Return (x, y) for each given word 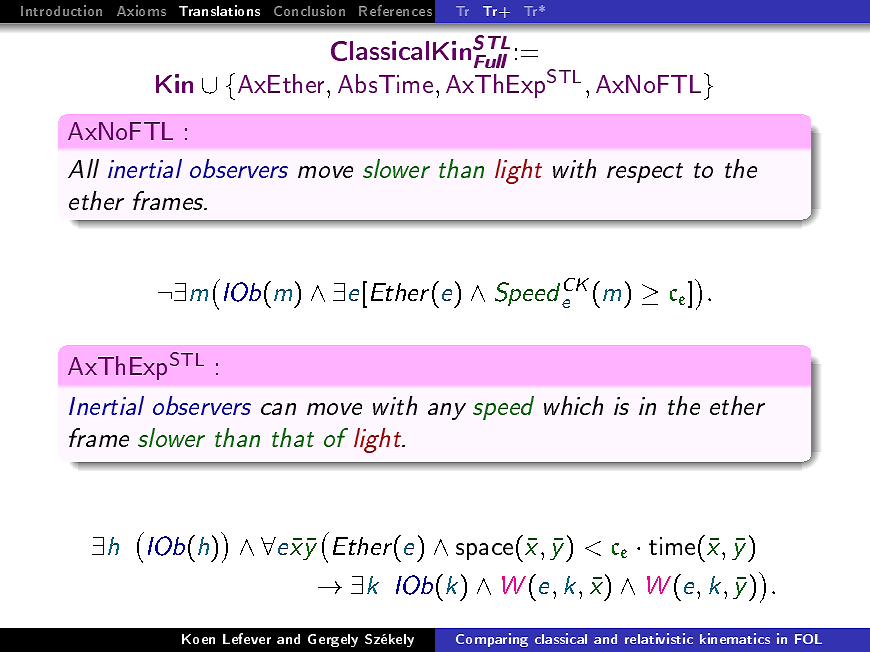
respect (645, 173)
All (83, 168)
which (573, 405)
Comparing (492, 640)
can (278, 409)
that (293, 437)
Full (490, 61)
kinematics (735, 638)
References (395, 10)
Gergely (333, 640)
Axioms (141, 10)
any (447, 411)
